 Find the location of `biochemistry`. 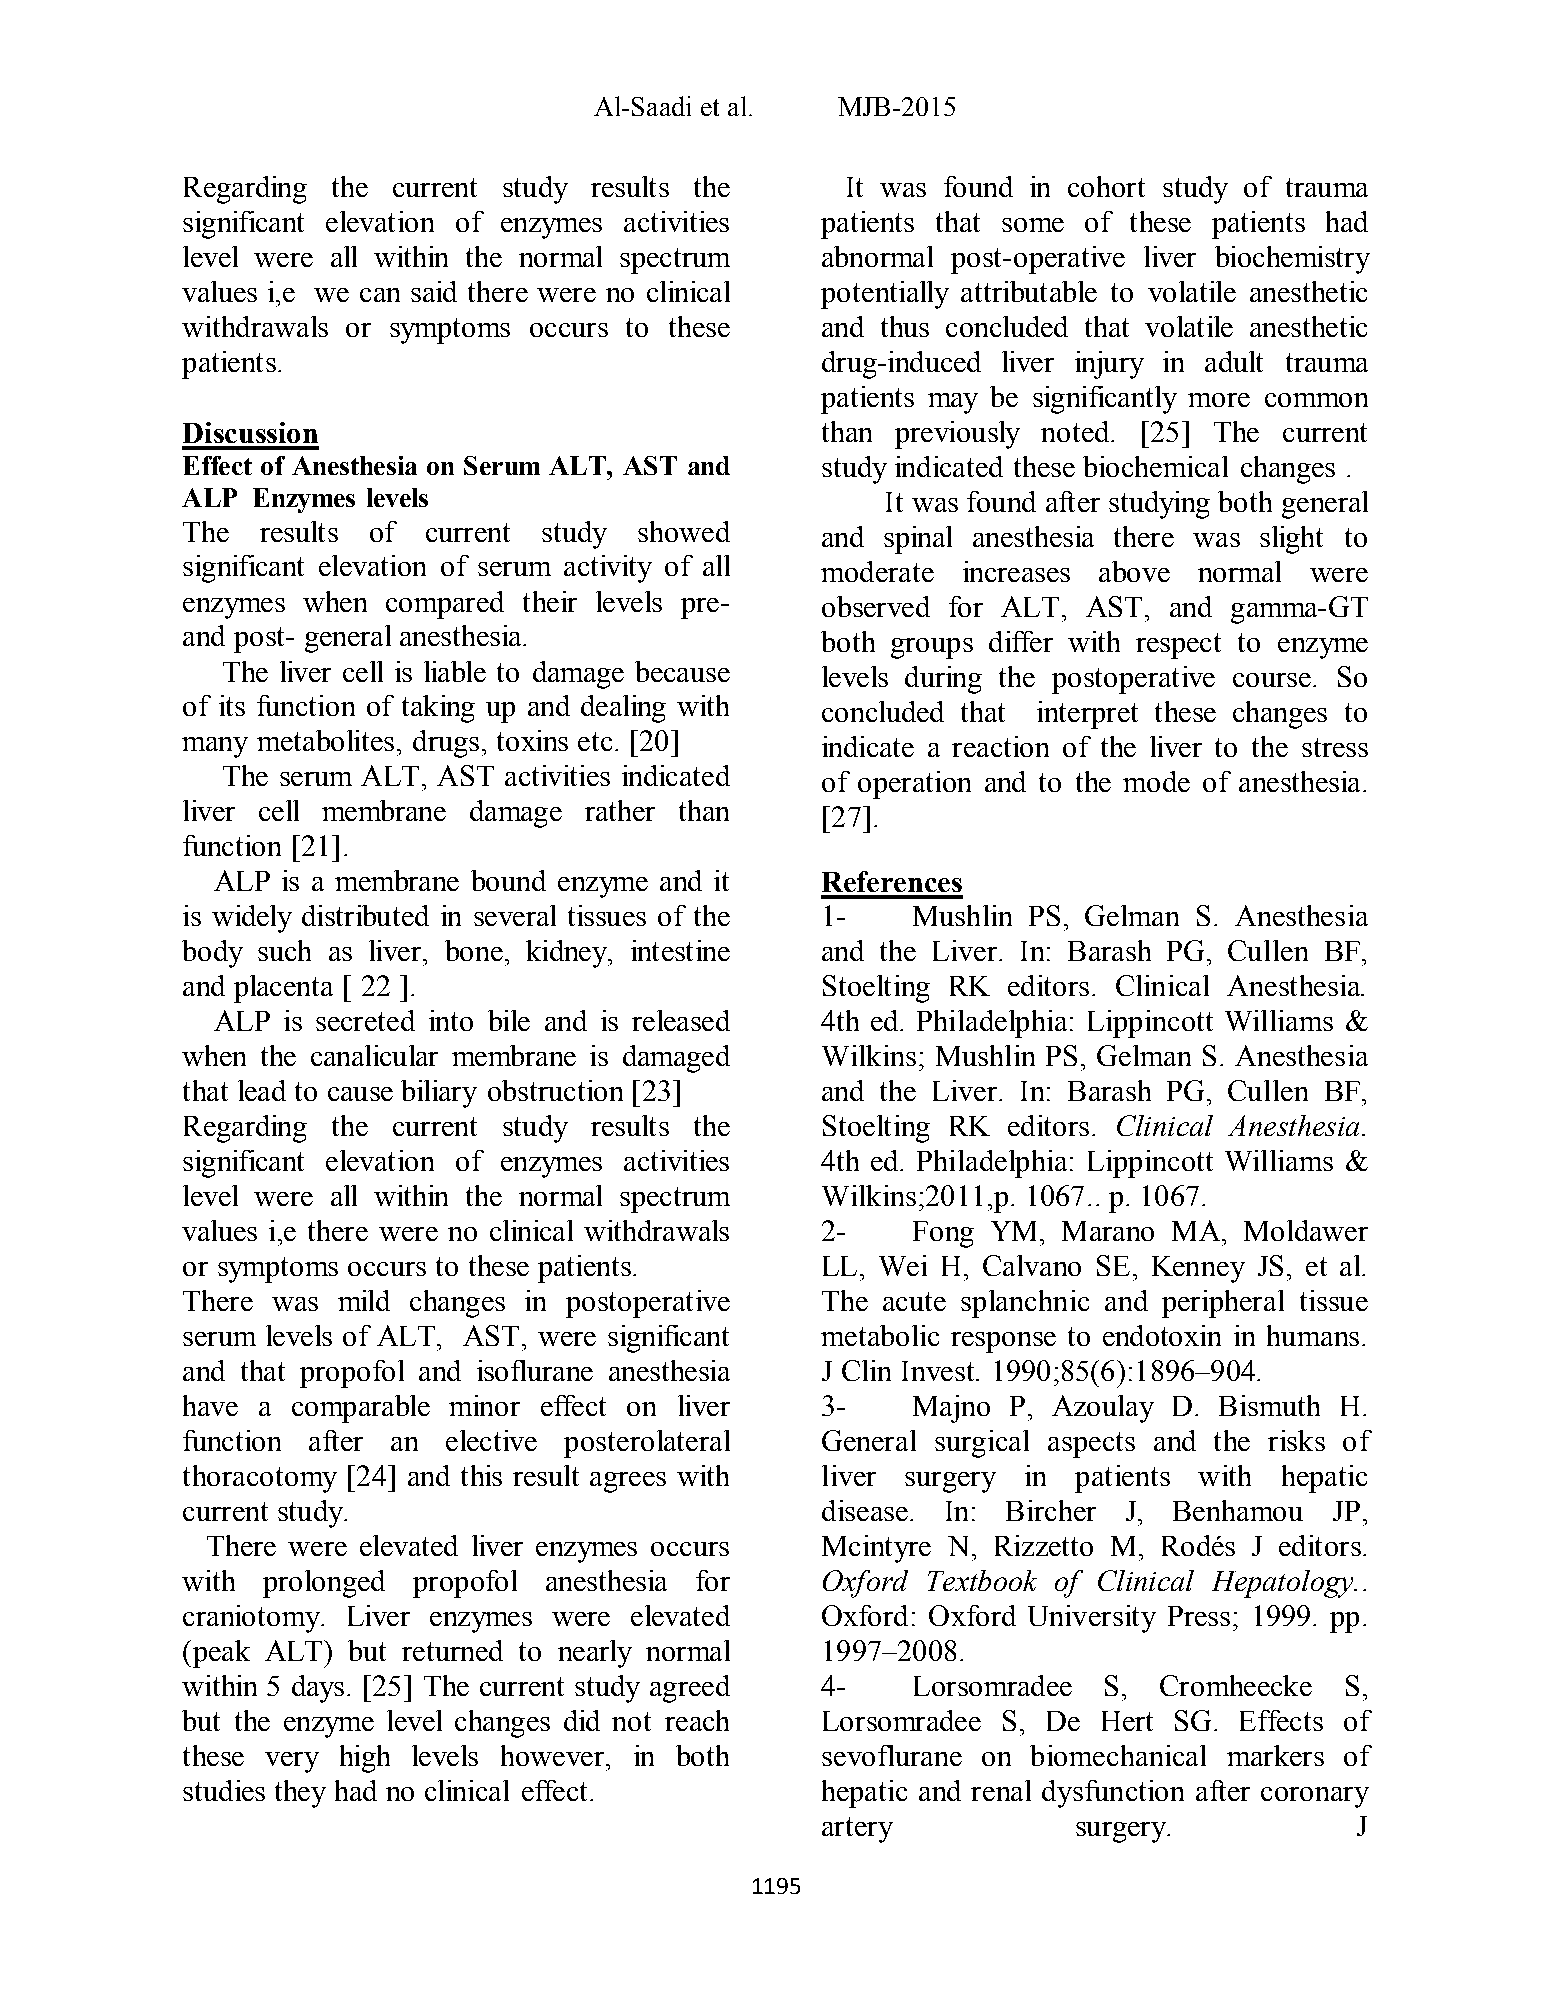

biochemistry is located at coordinates (1292, 260).
